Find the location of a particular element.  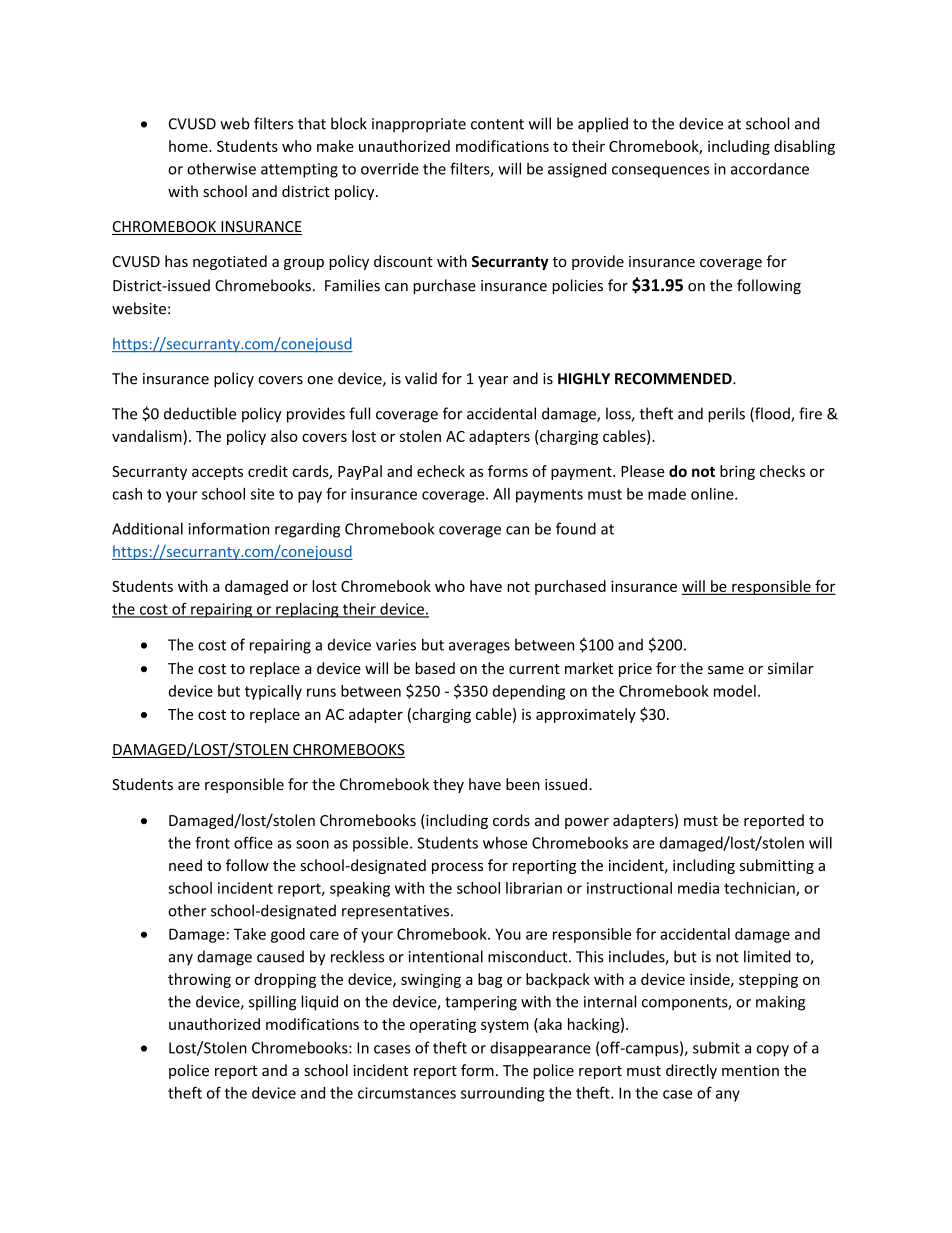

year is located at coordinates (493, 381).
